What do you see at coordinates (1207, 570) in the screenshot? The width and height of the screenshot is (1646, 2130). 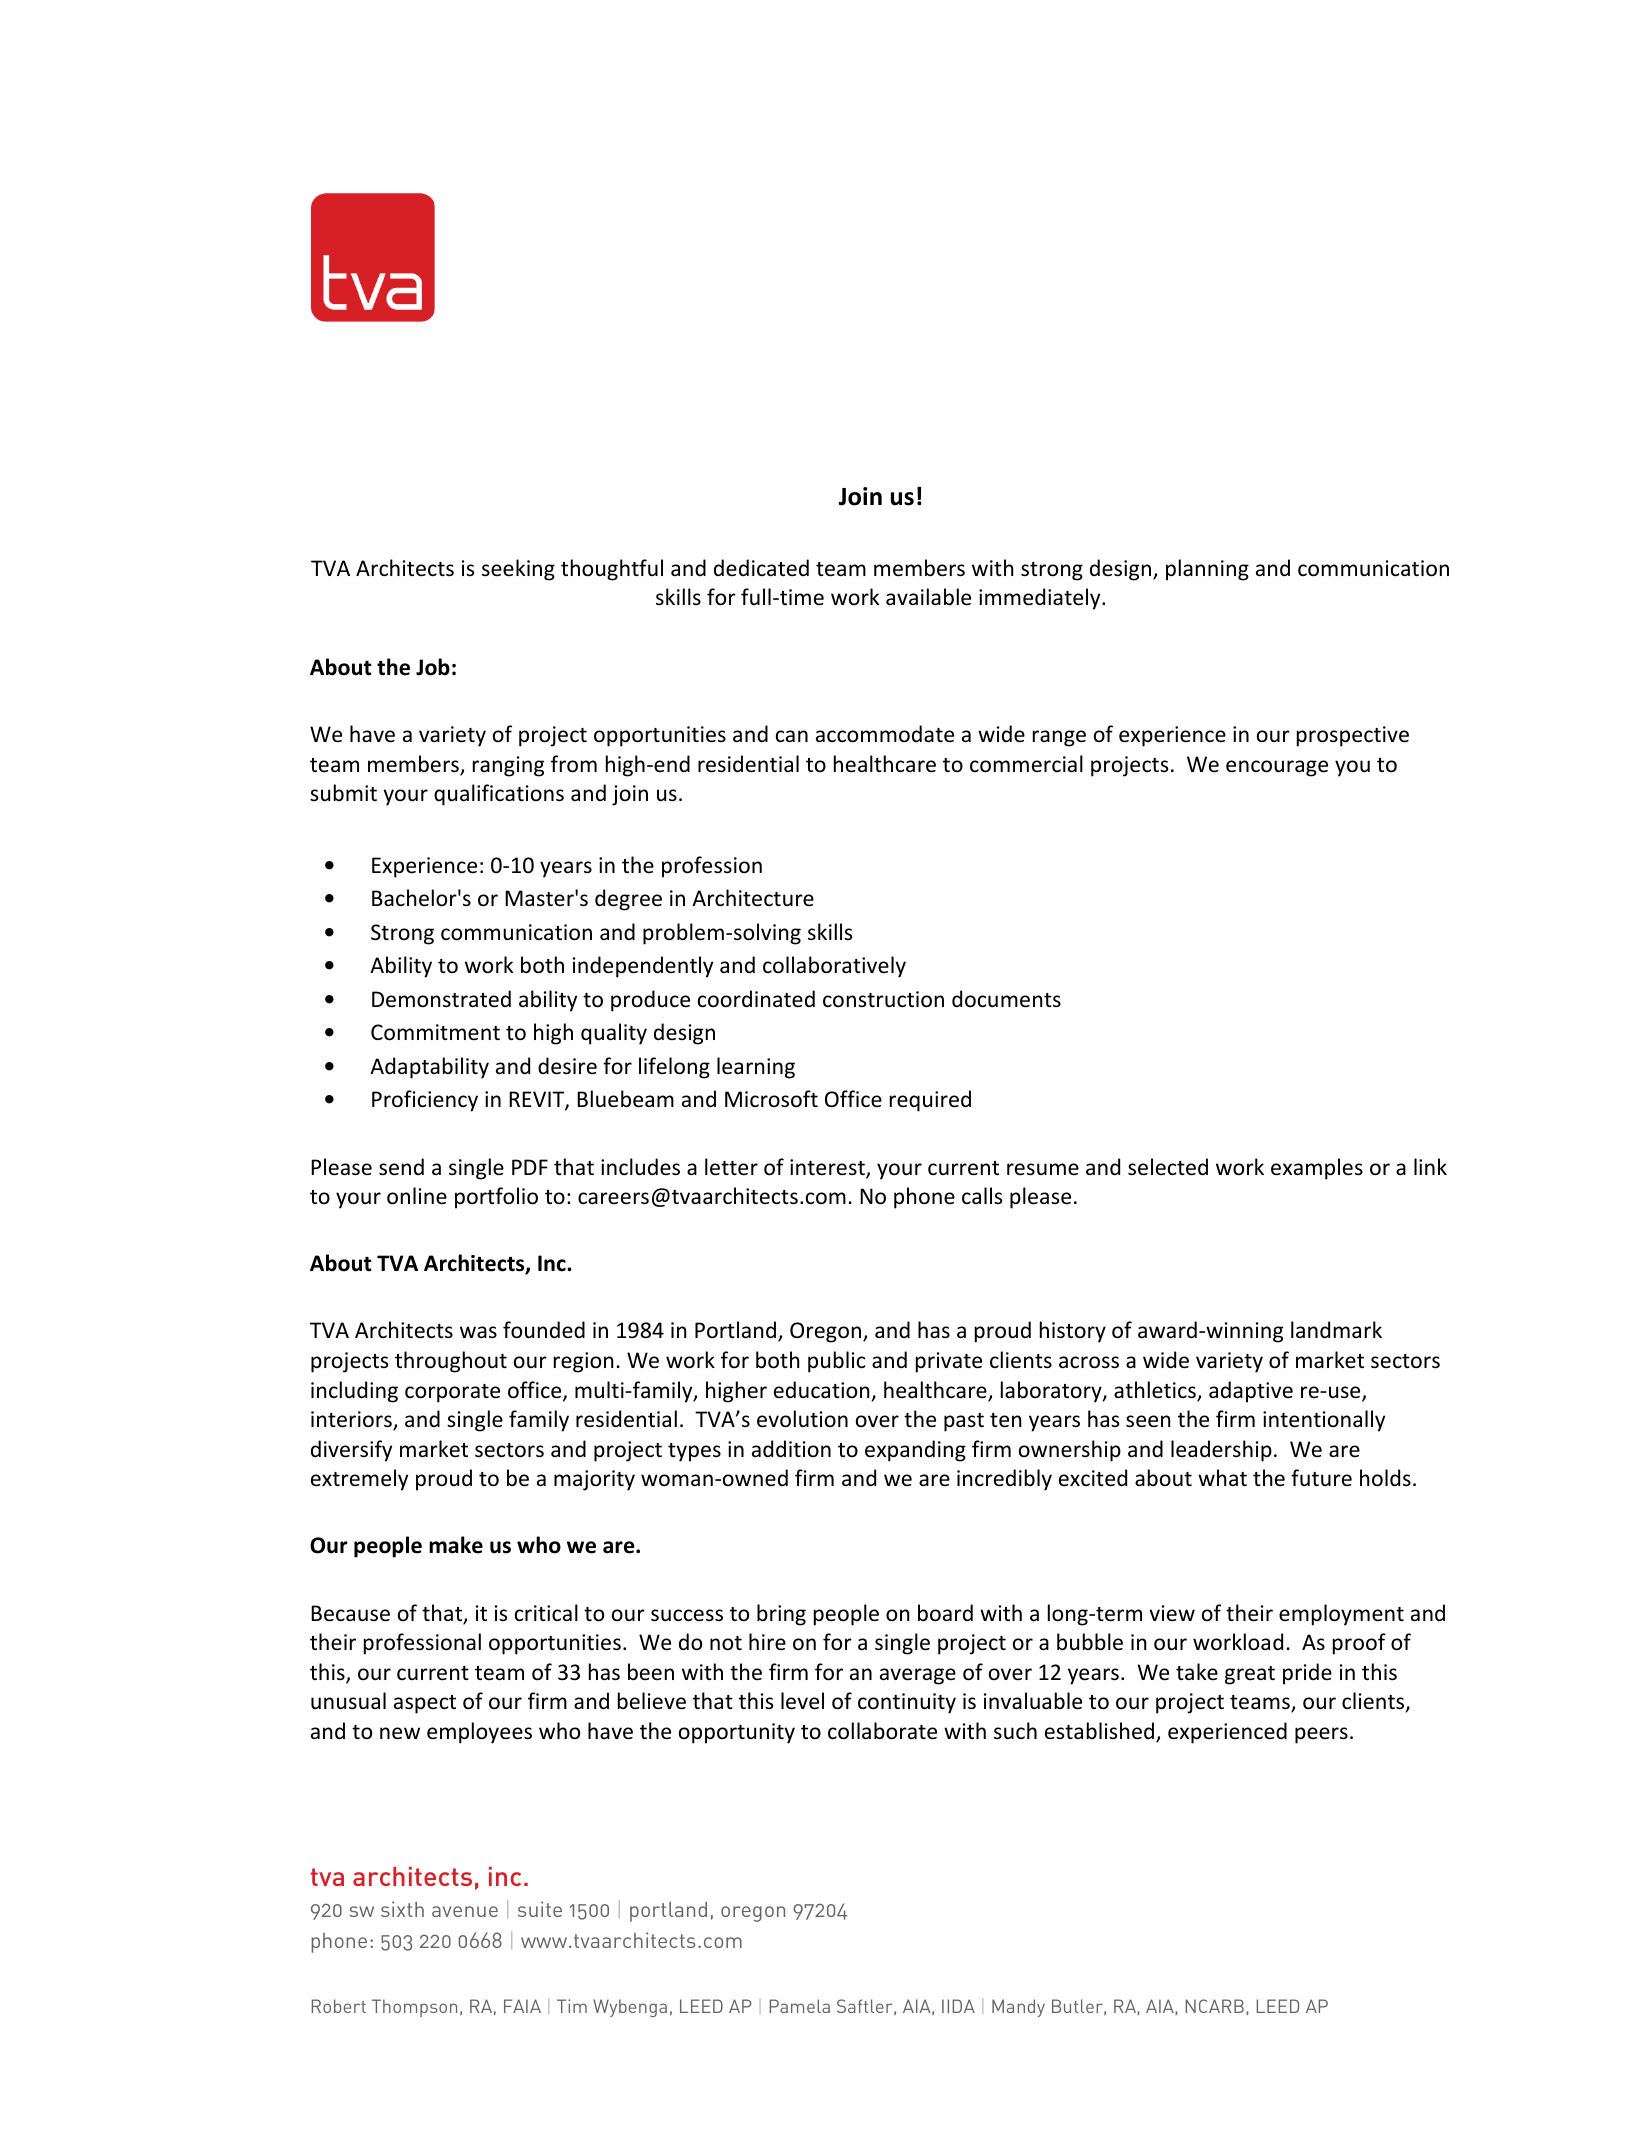 I see `planning` at bounding box center [1207, 570].
